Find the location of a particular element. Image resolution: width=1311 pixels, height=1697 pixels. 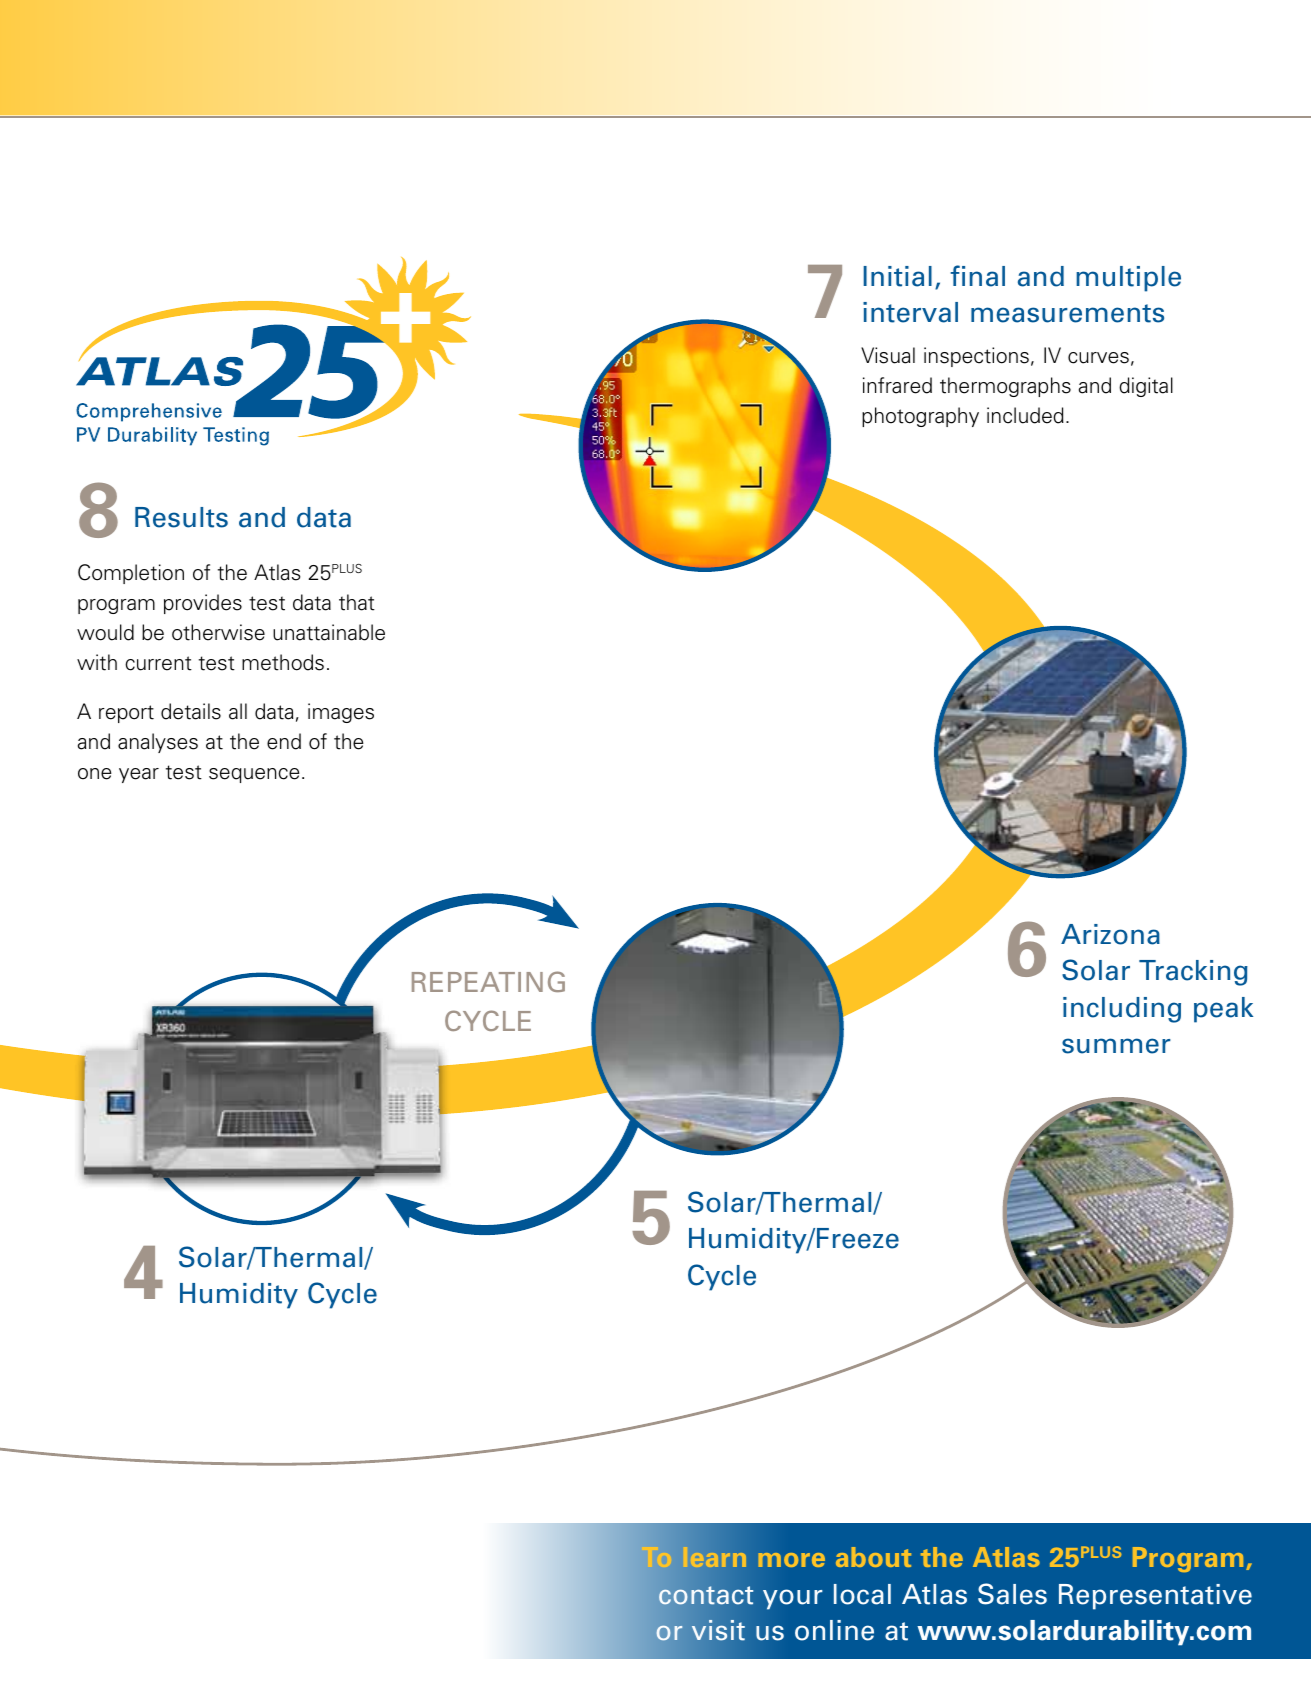

summer is located at coordinates (1116, 1046).
